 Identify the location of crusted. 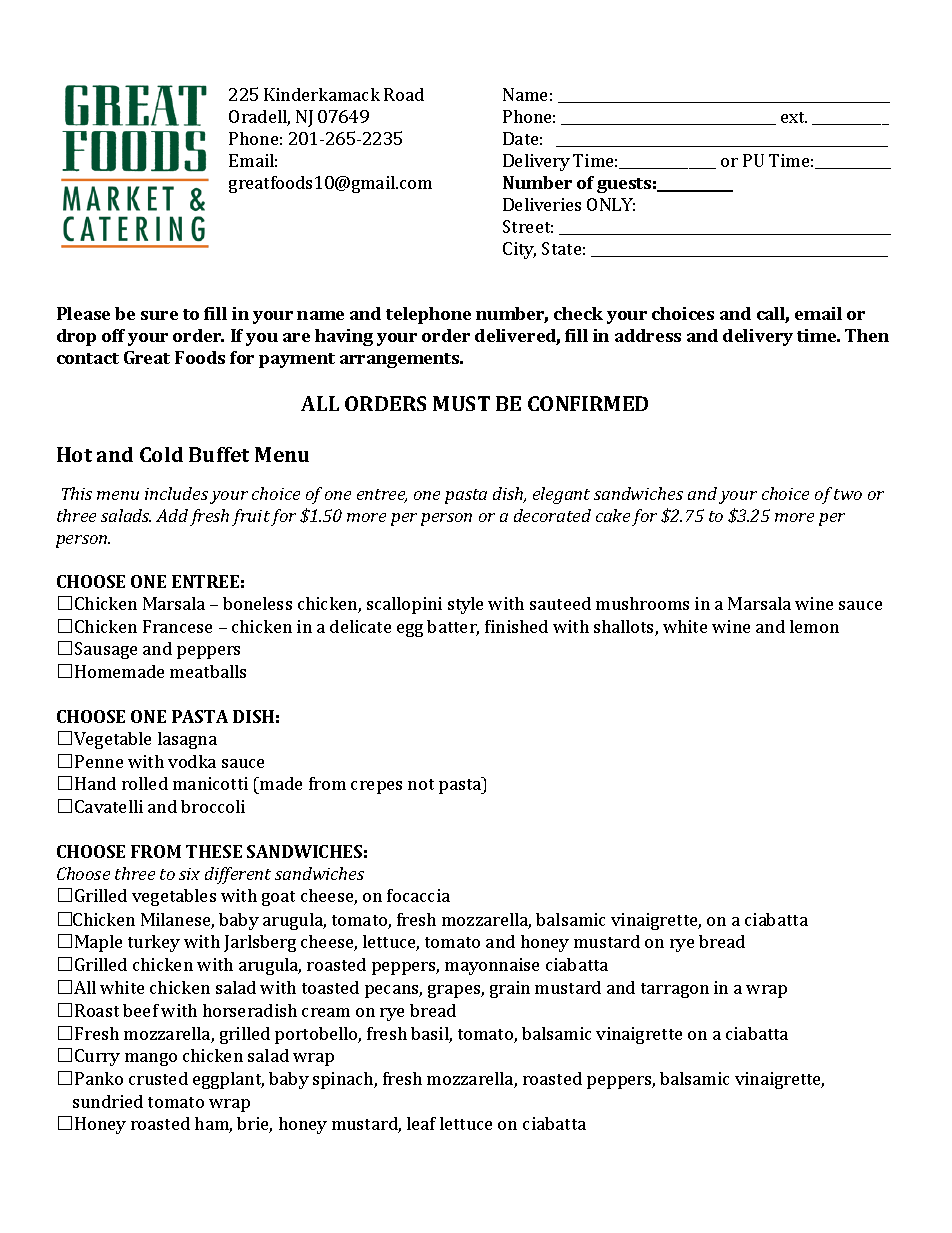
(158, 1078).
